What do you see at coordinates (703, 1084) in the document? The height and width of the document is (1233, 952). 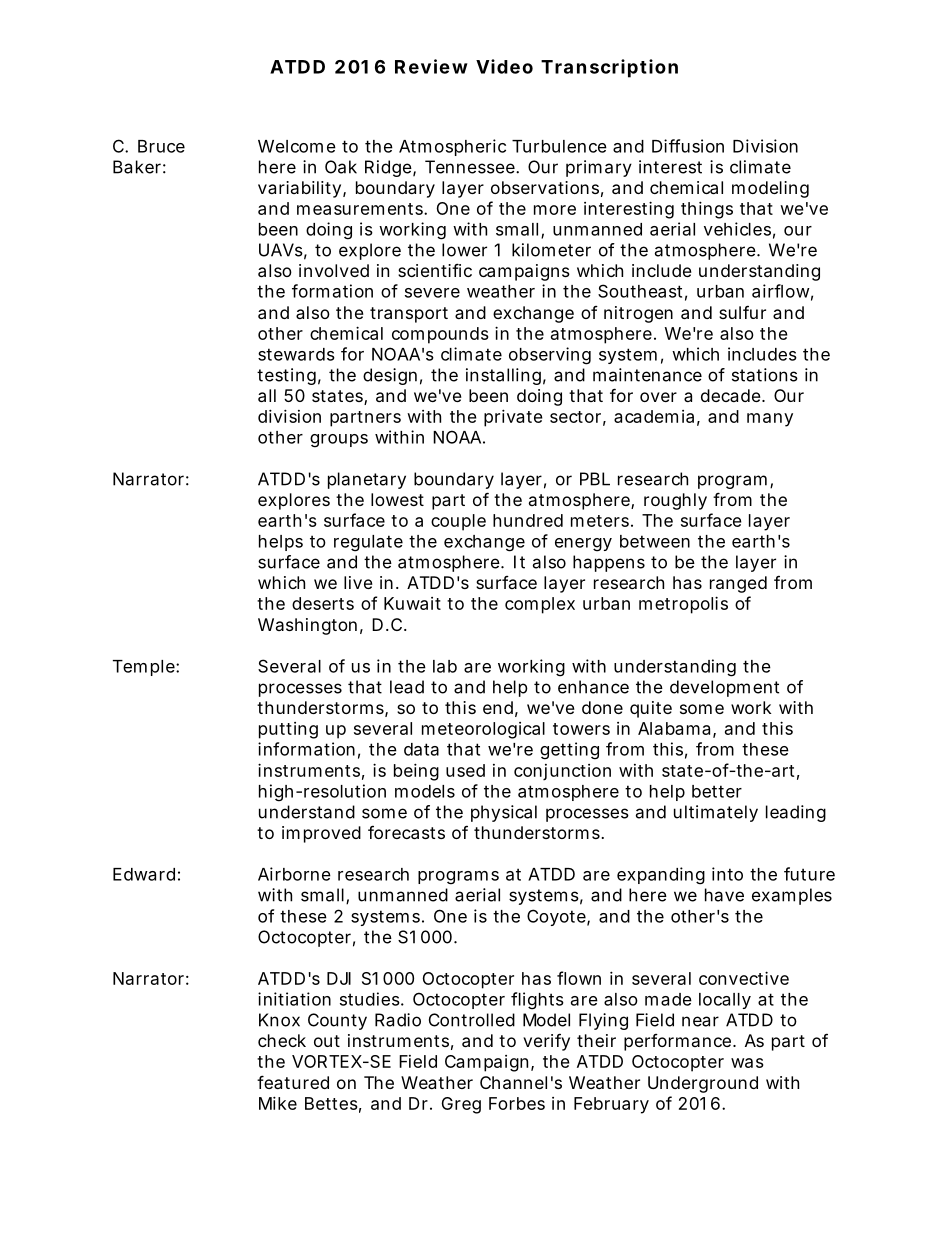 I see `Underground` at bounding box center [703, 1084].
